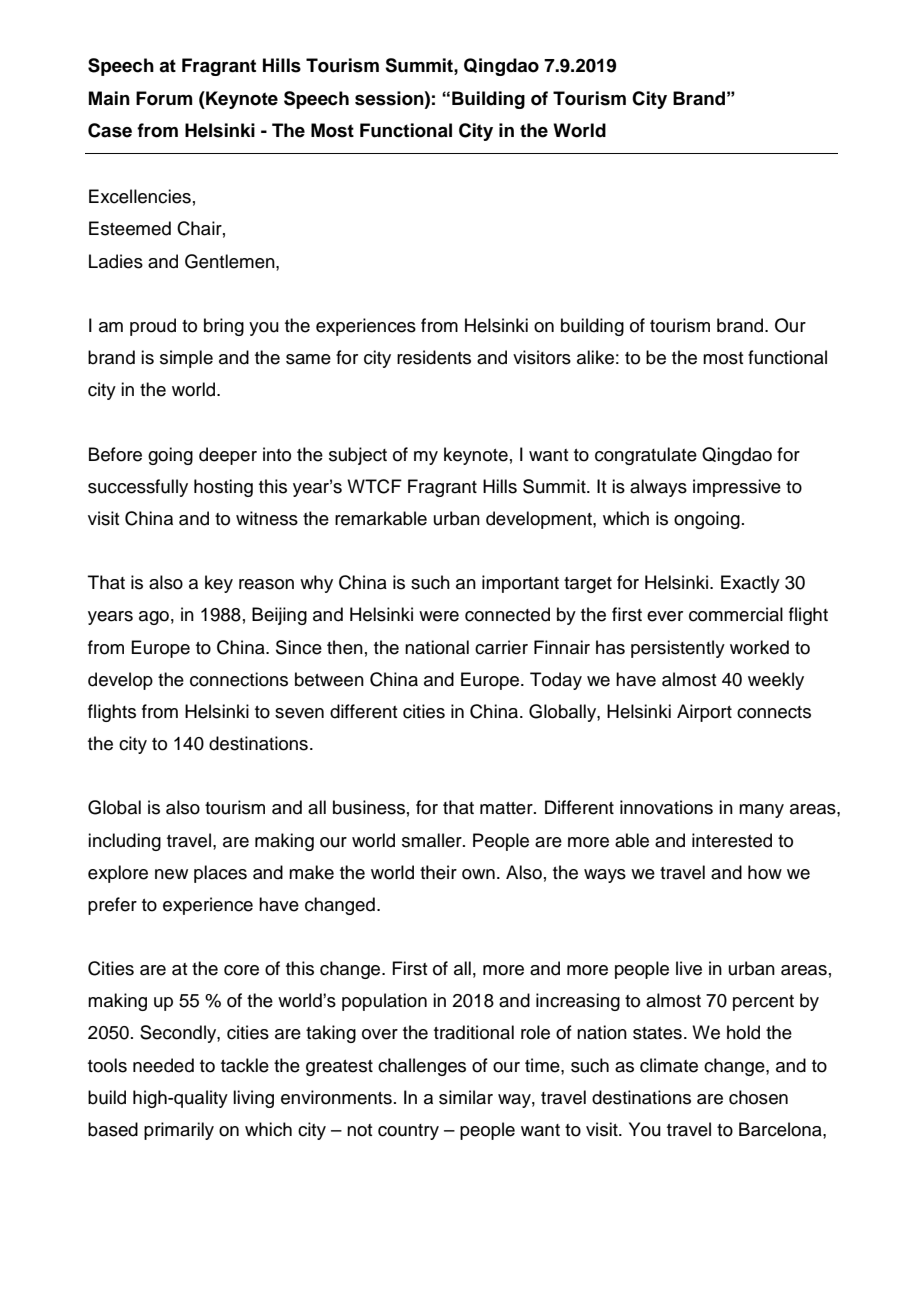 This document has width=924, height=1308. Describe the element at coordinates (758, 1097) in the document. I see `chosen` at that location.
